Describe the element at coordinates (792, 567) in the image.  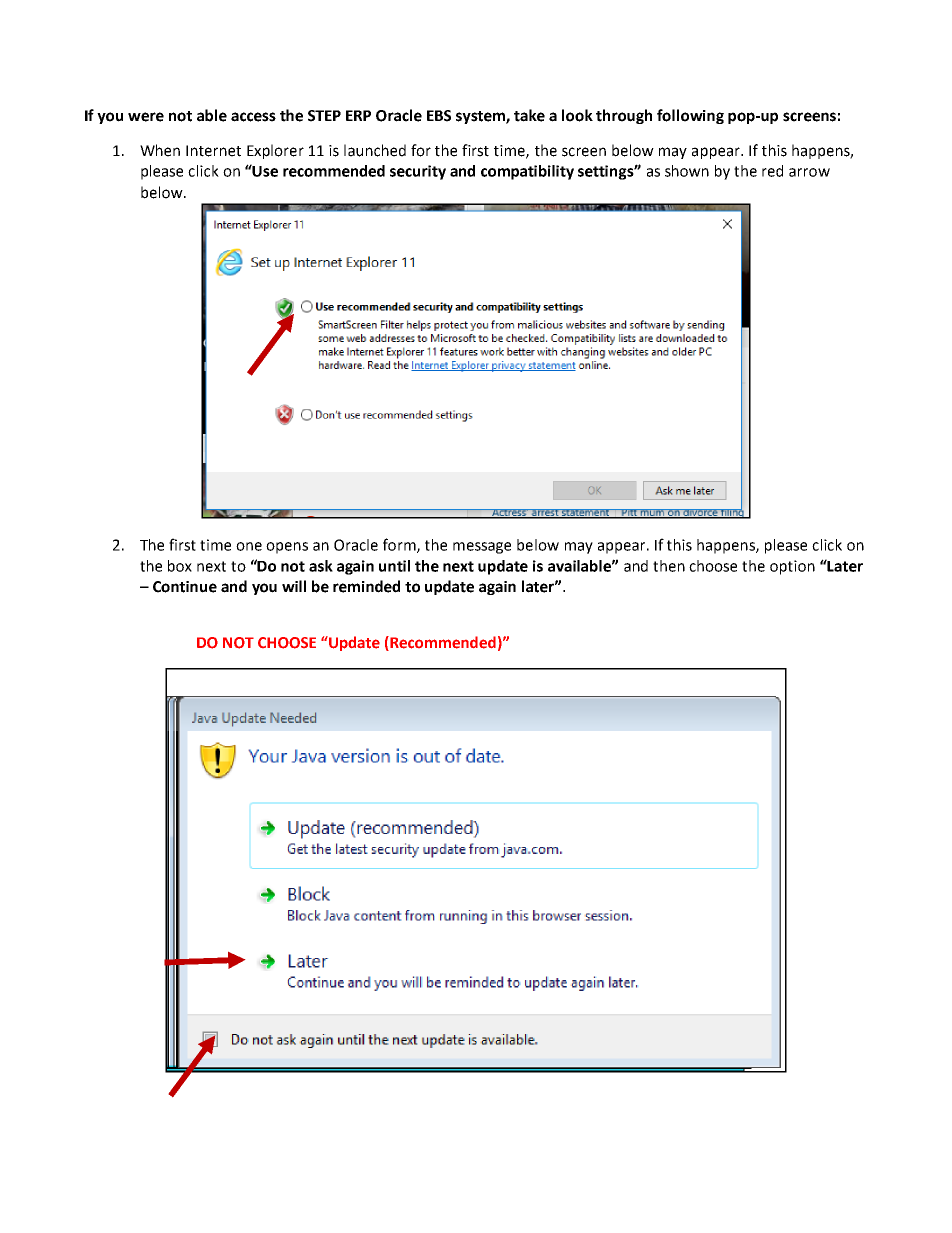
I see `option` at that location.
